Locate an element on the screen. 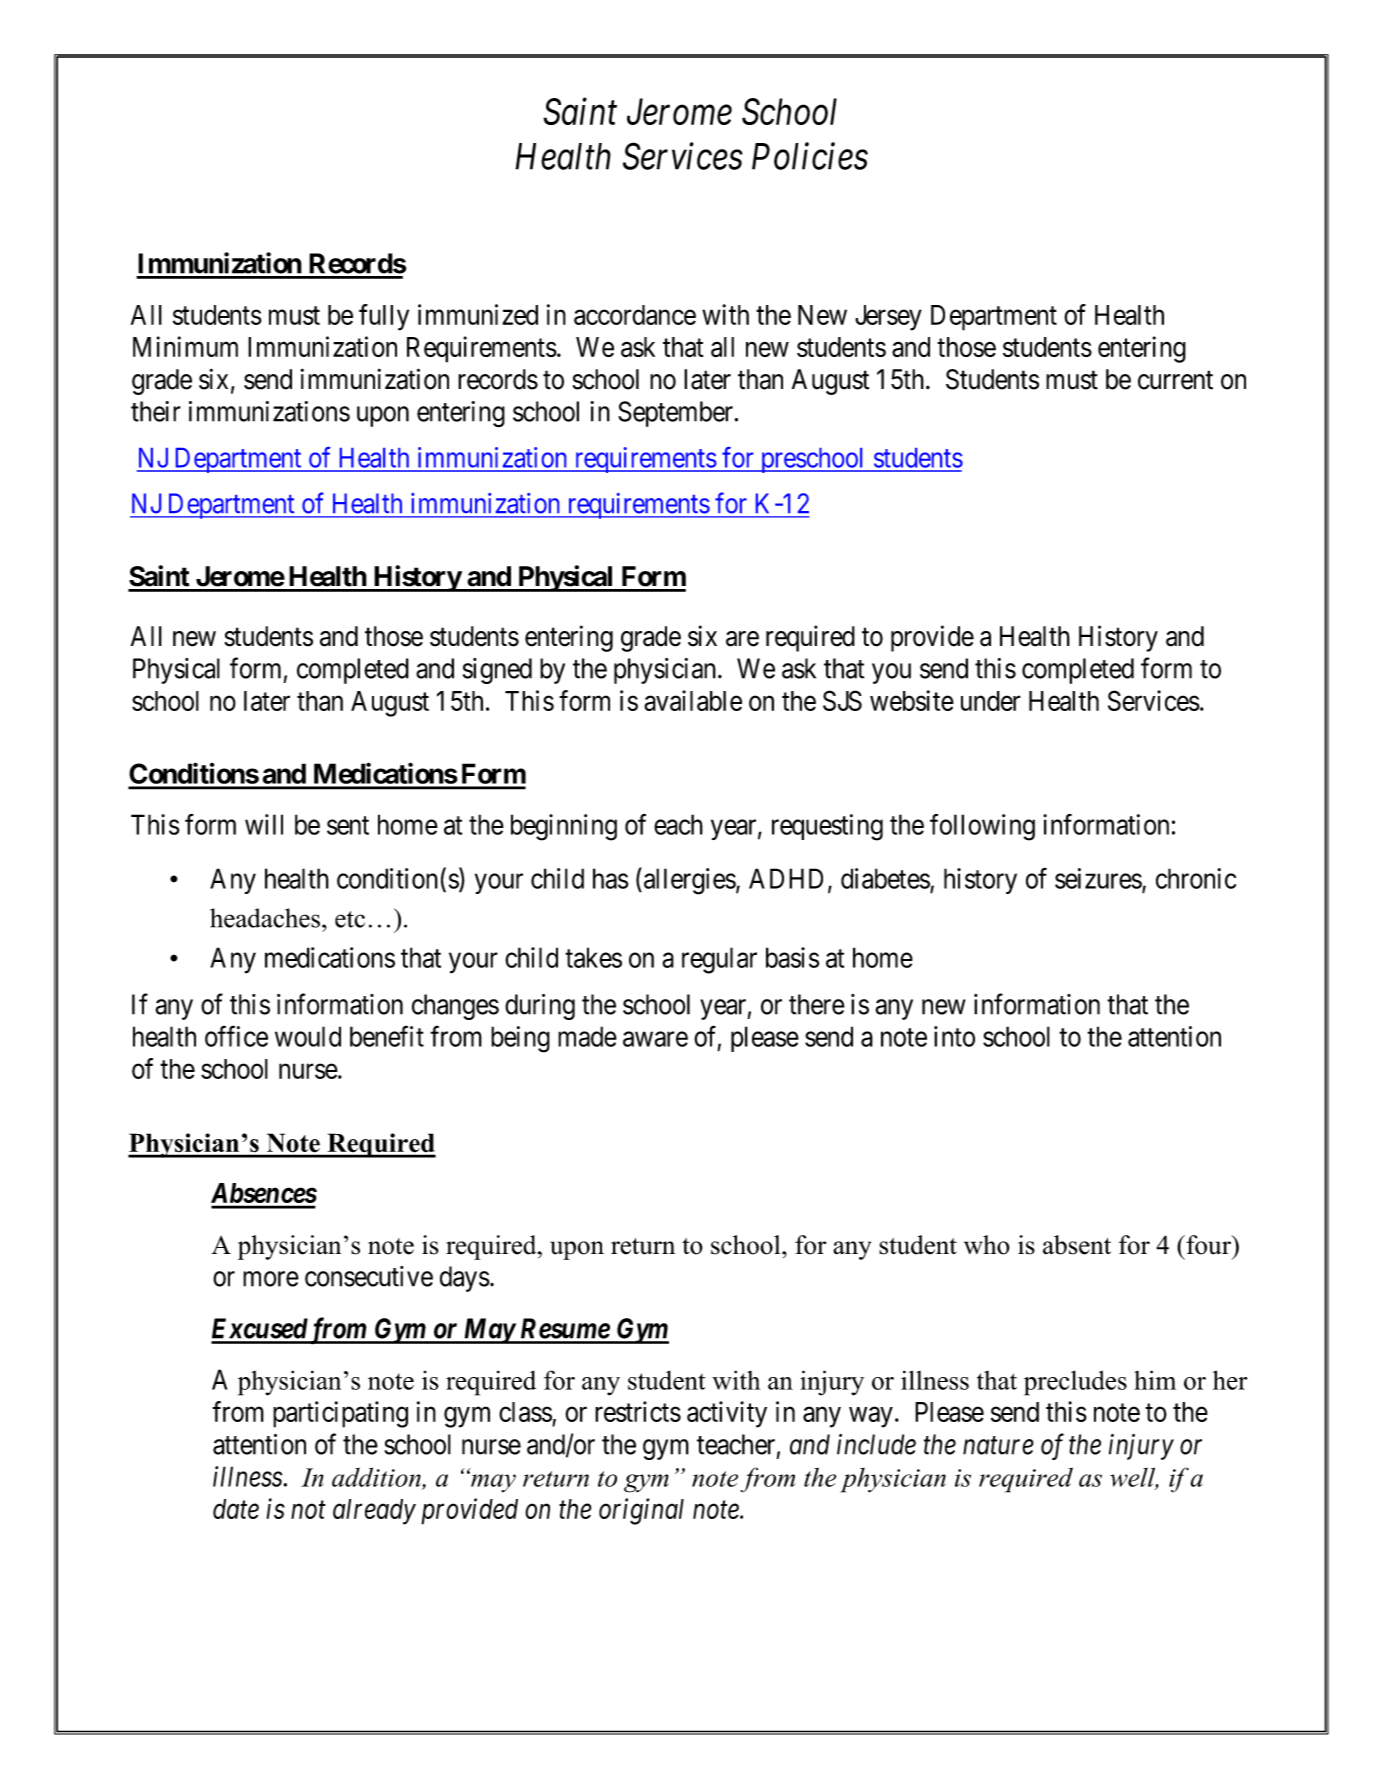 This screenshot has height=1788, width=1382. Policies is located at coordinates (810, 156).
